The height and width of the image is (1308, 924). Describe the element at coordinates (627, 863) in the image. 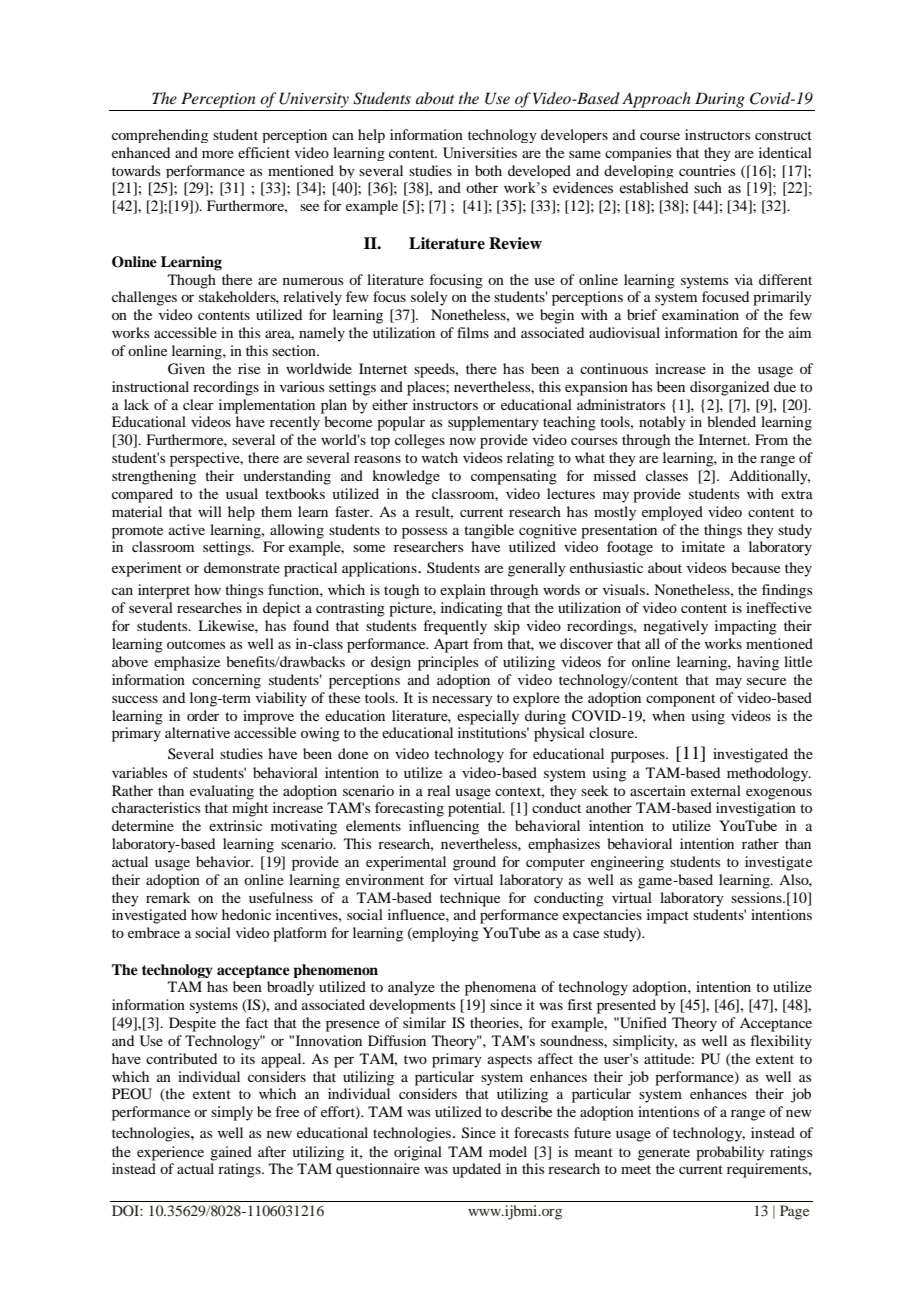

I see `engineering` at that location.
